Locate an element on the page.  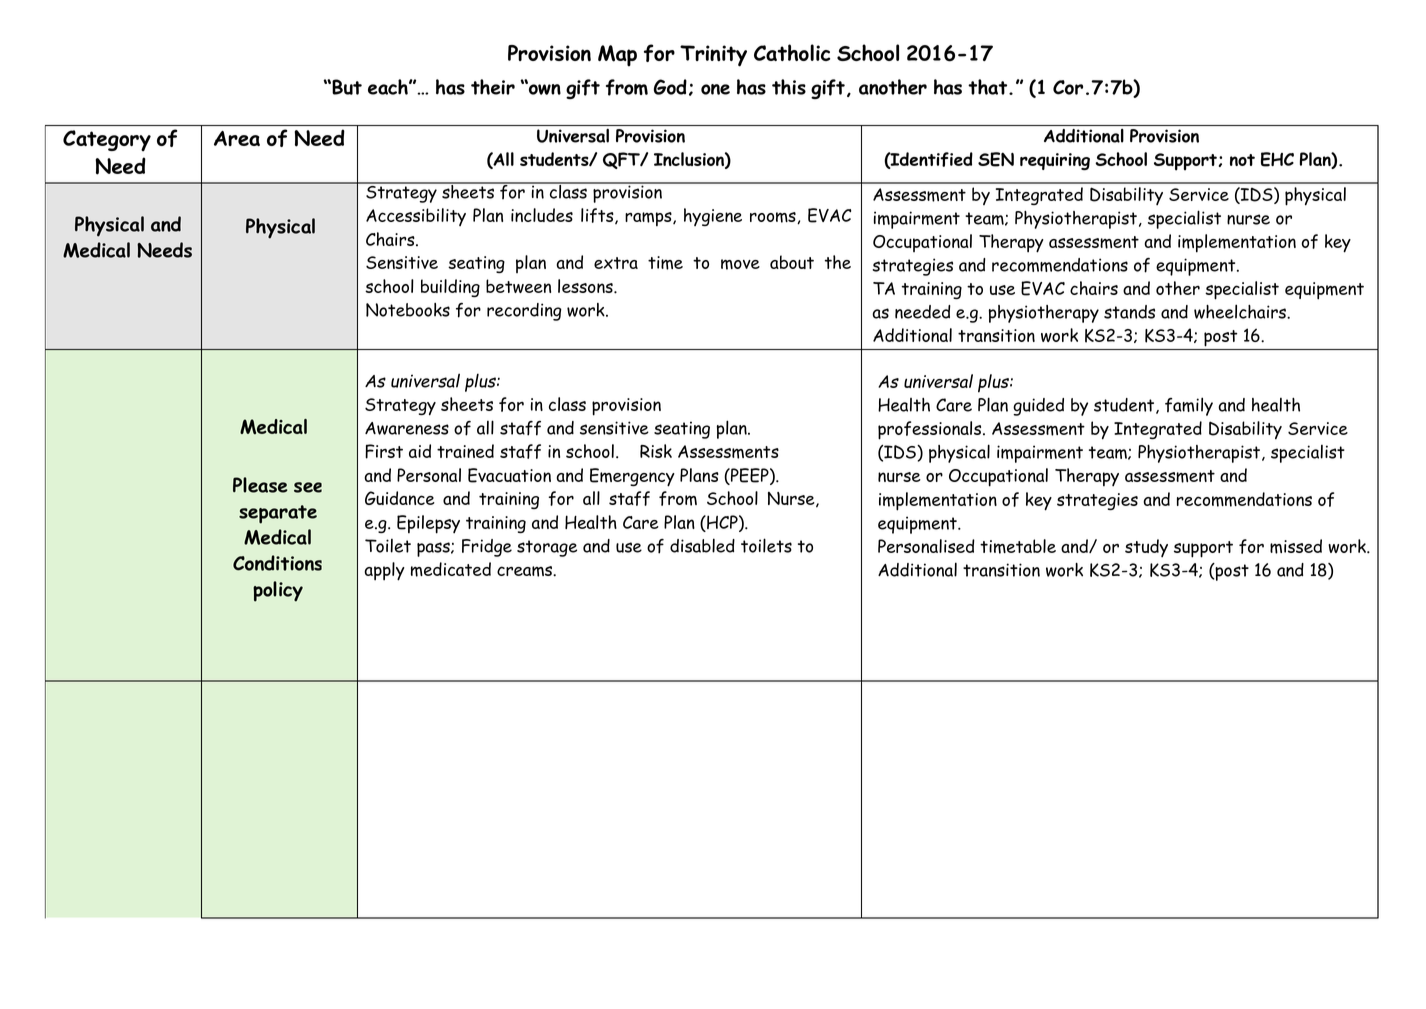
Trinity is located at coordinates (713, 56).
